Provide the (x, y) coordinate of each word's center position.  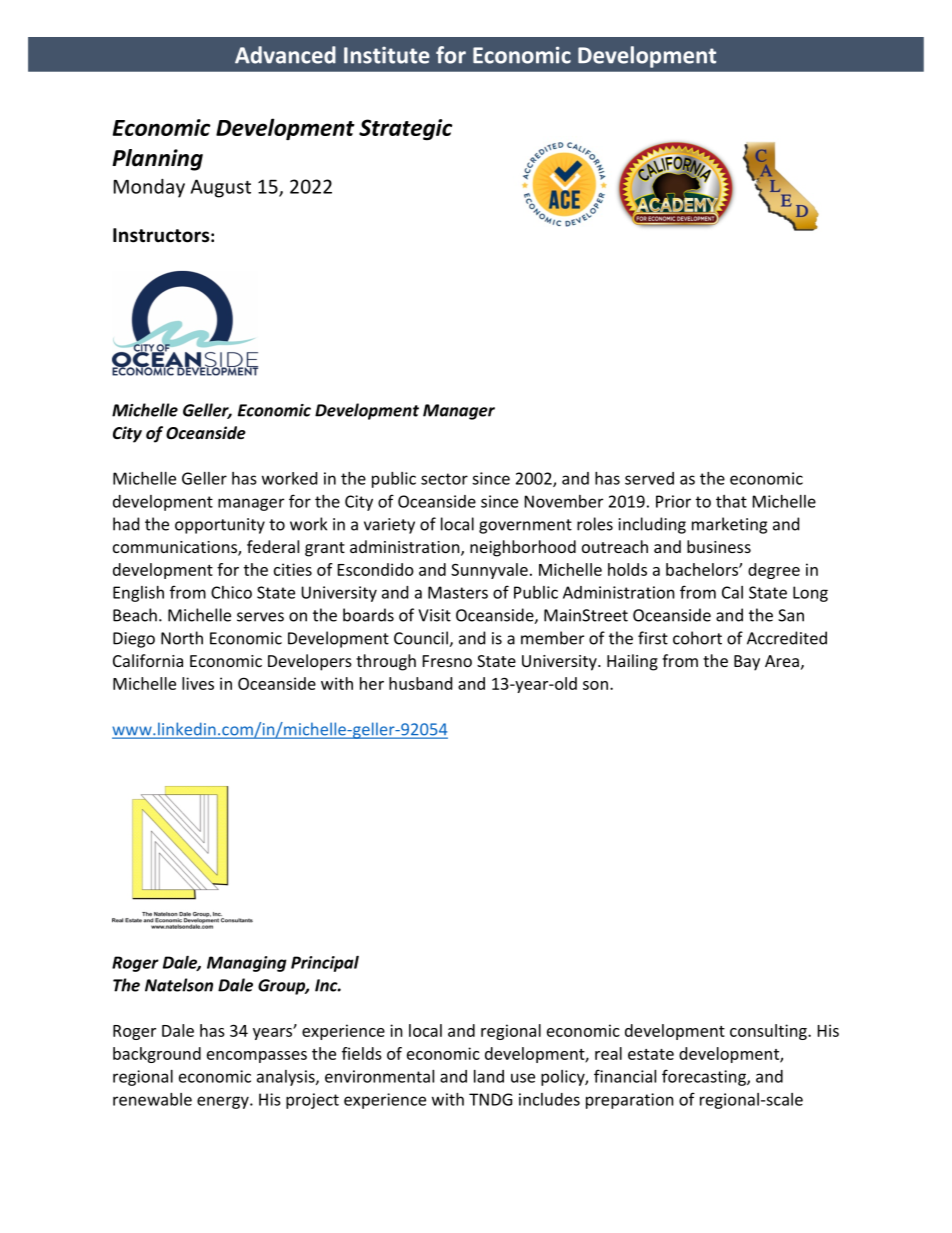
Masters (458, 592)
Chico (231, 592)
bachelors (703, 569)
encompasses (257, 1057)
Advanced (285, 55)
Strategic (405, 130)
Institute (387, 55)
